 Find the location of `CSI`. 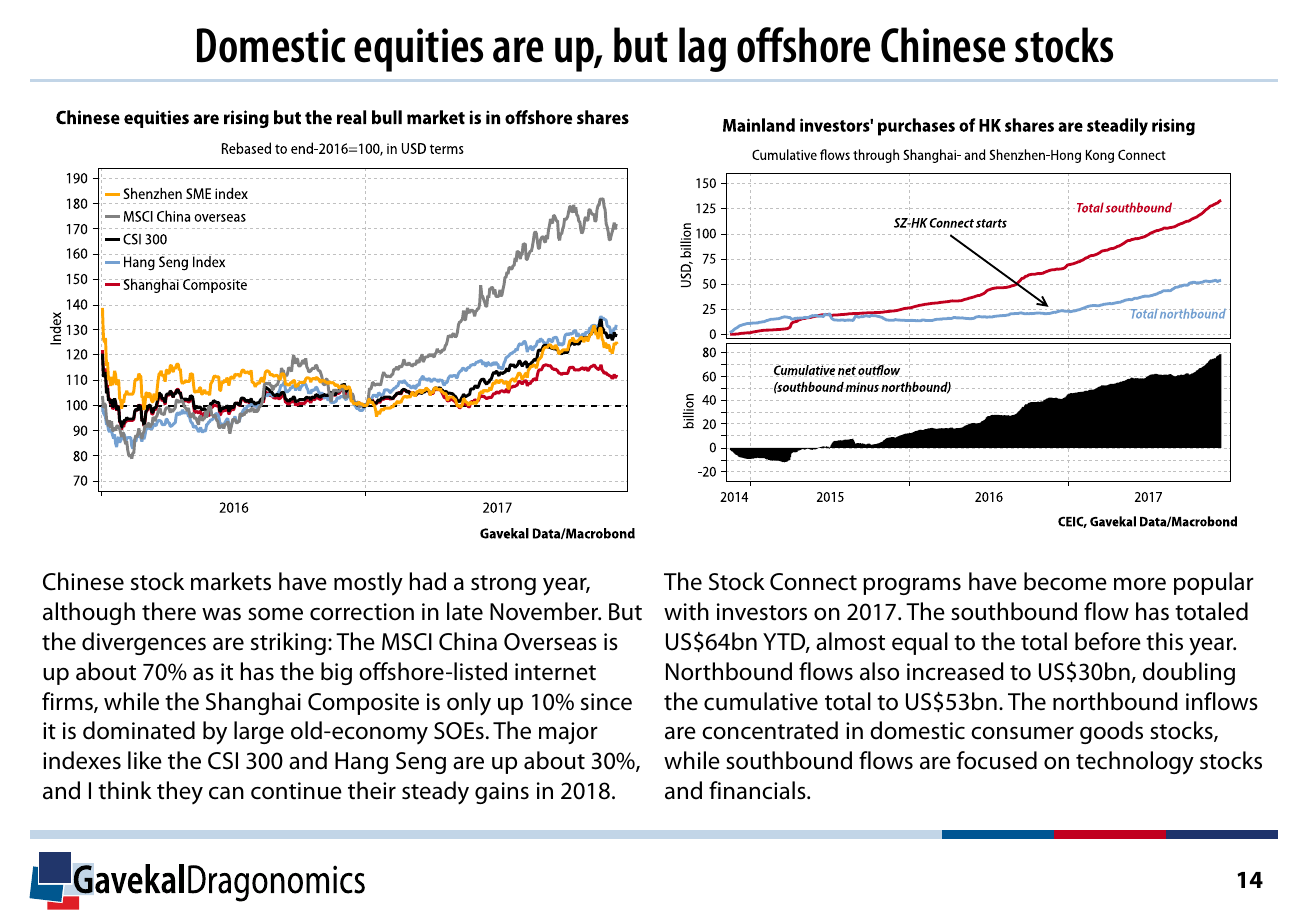

CSI is located at coordinates (223, 761).
